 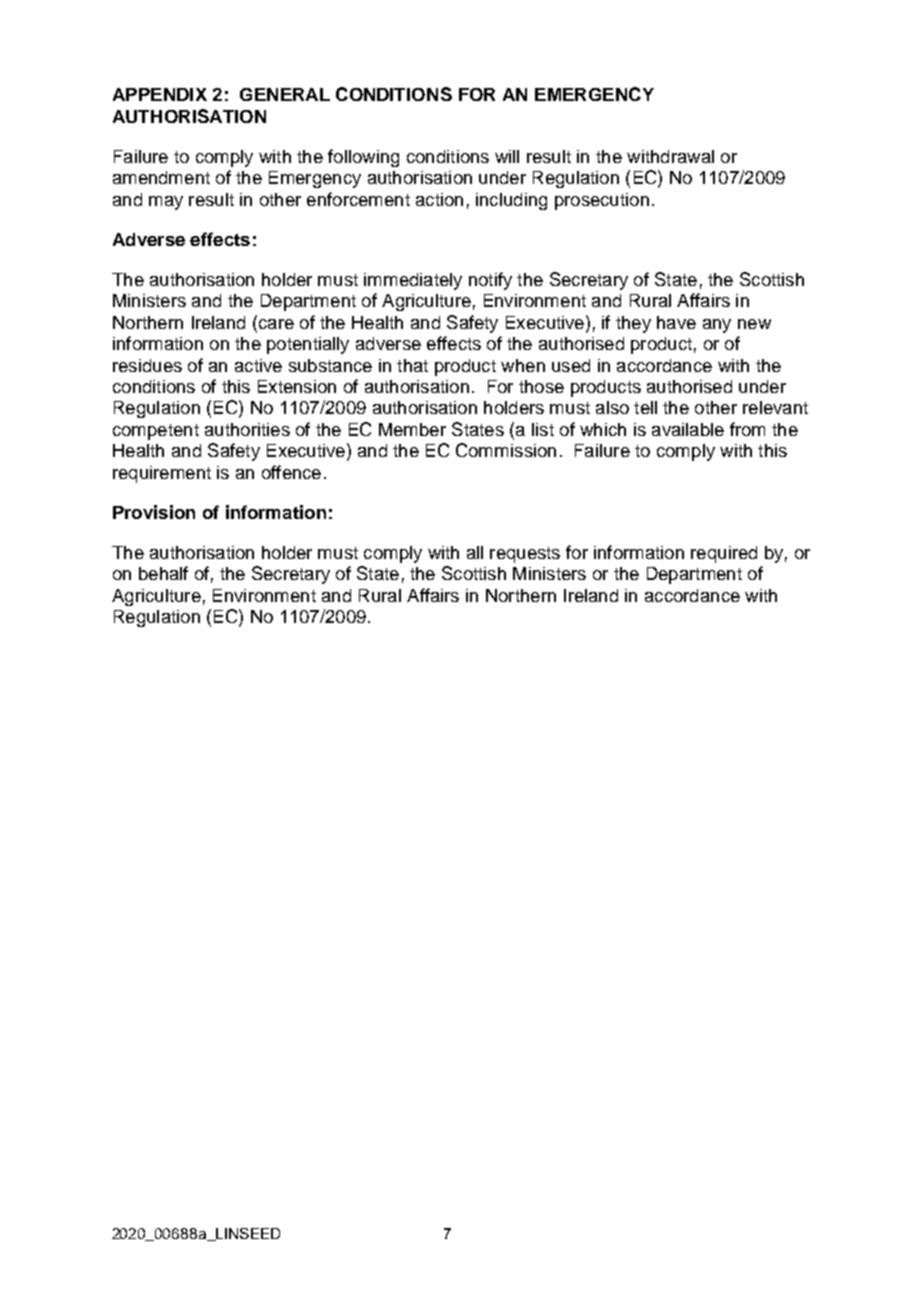 I want to click on requirement, so click(x=162, y=474).
